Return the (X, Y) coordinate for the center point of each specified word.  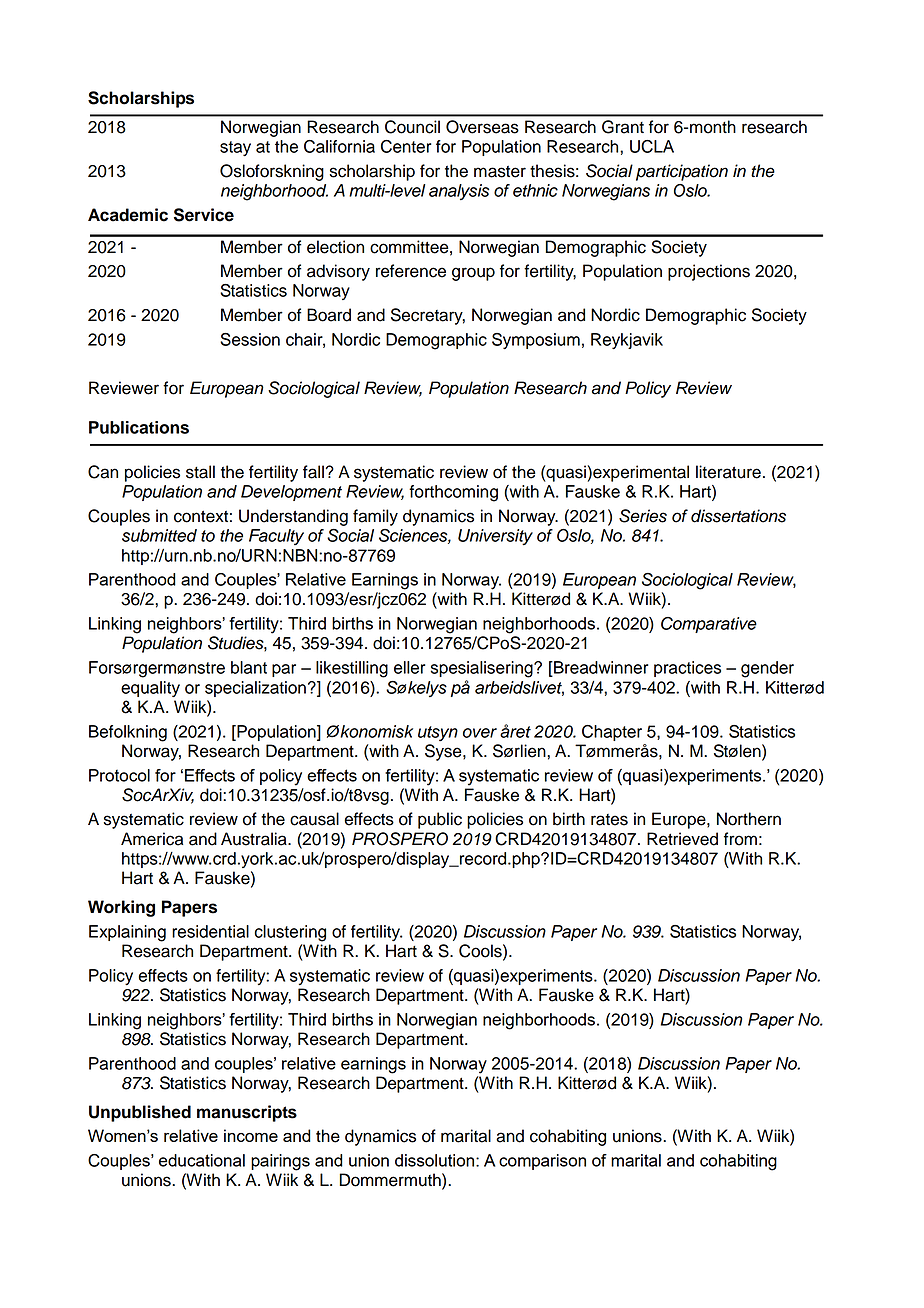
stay (235, 148)
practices (687, 669)
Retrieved (682, 839)
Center (406, 146)
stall (200, 472)
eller (410, 667)
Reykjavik (627, 341)
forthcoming (453, 493)
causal (314, 819)
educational (202, 1160)
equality (150, 689)
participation (682, 172)
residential (210, 931)
